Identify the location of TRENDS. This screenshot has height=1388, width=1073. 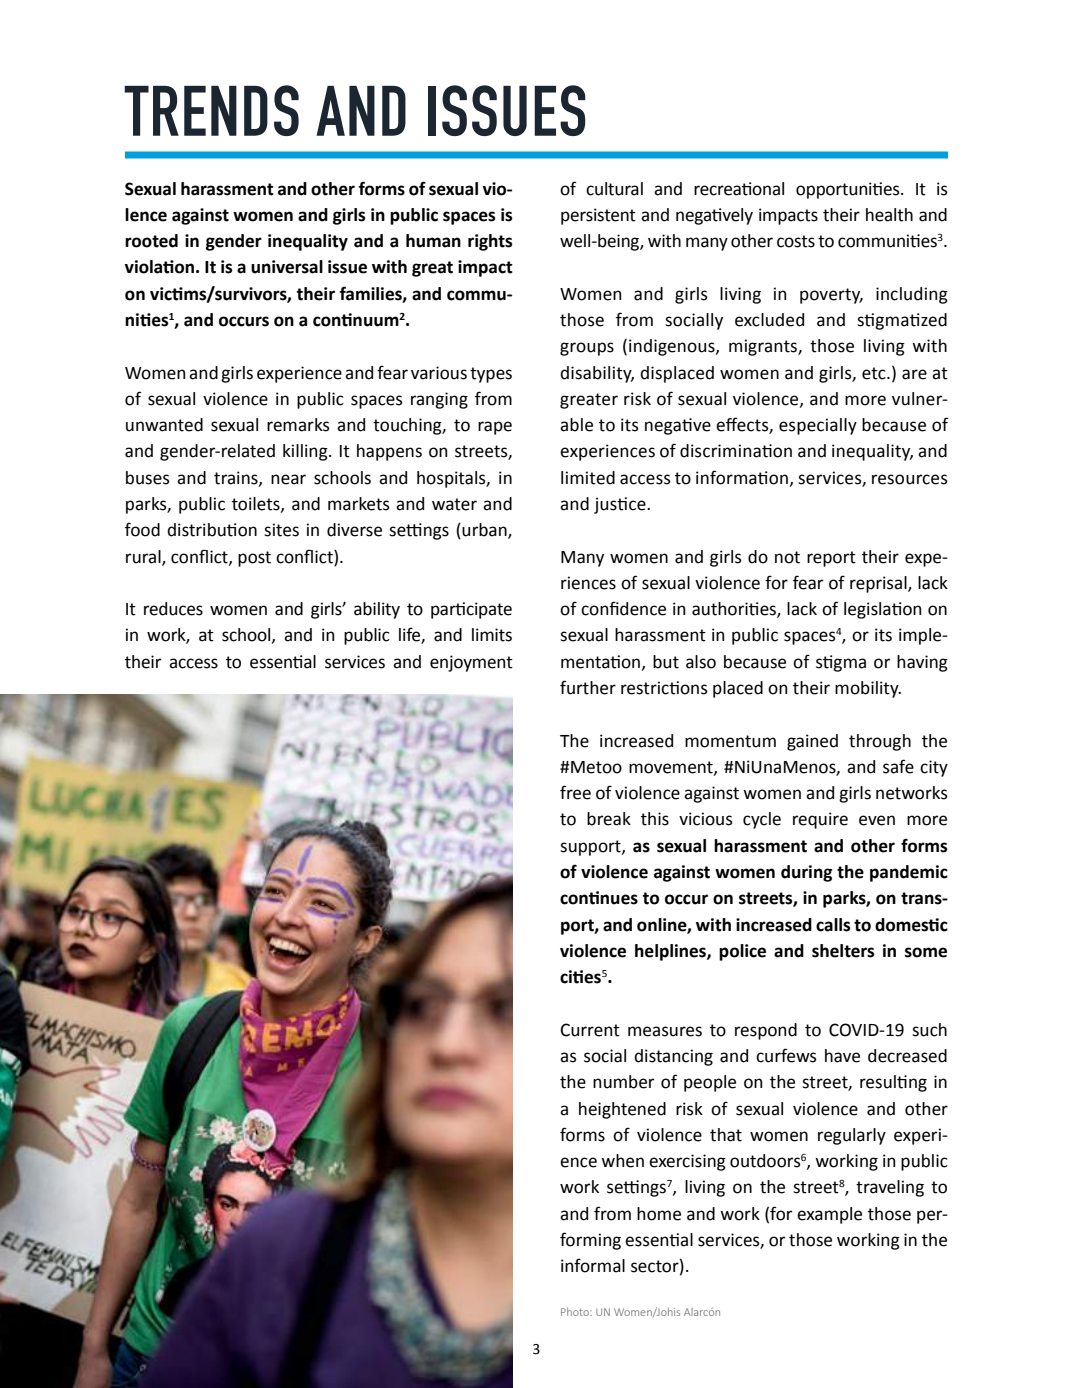
(211, 110).
